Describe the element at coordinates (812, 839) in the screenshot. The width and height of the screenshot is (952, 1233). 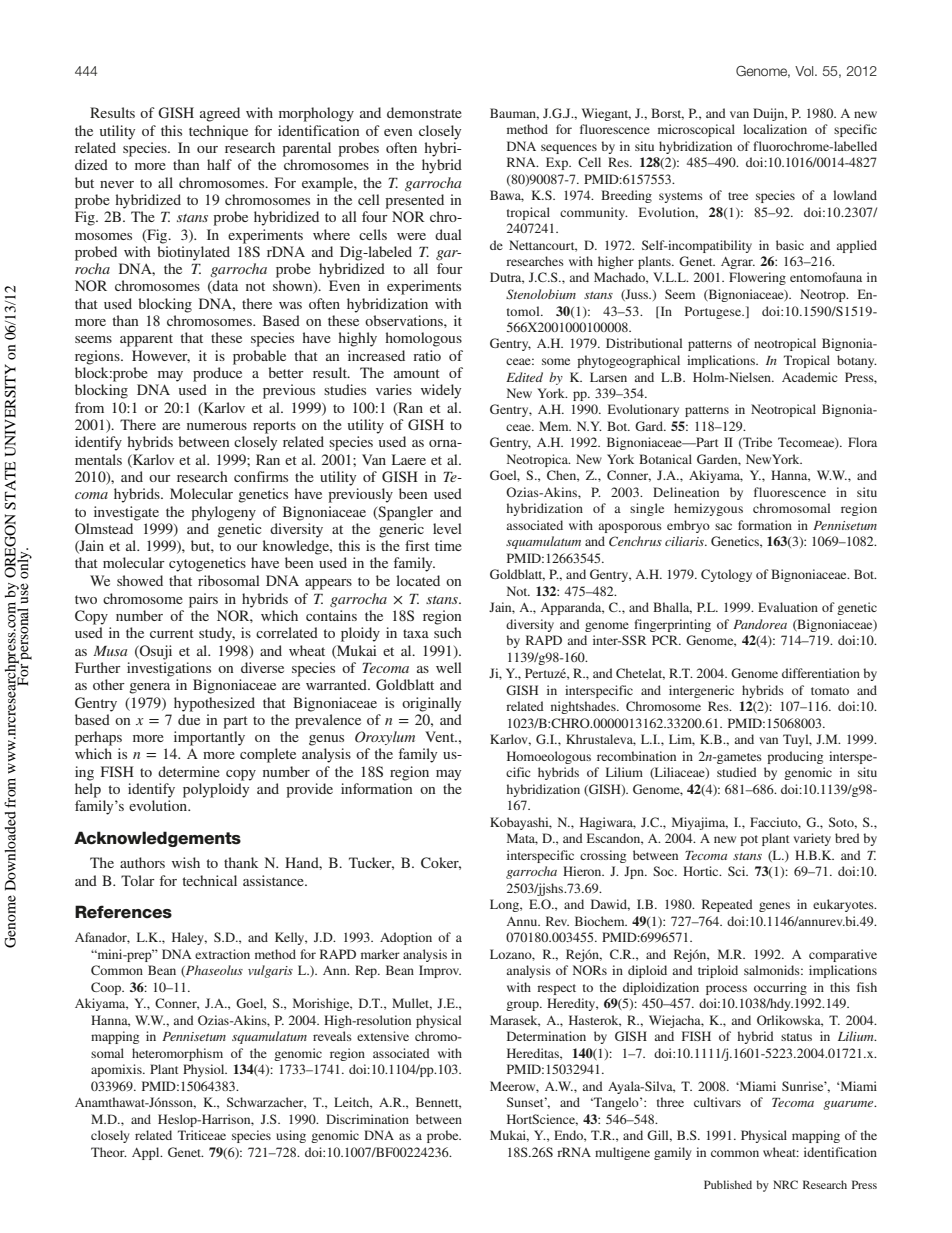
I see `variety` at that location.
